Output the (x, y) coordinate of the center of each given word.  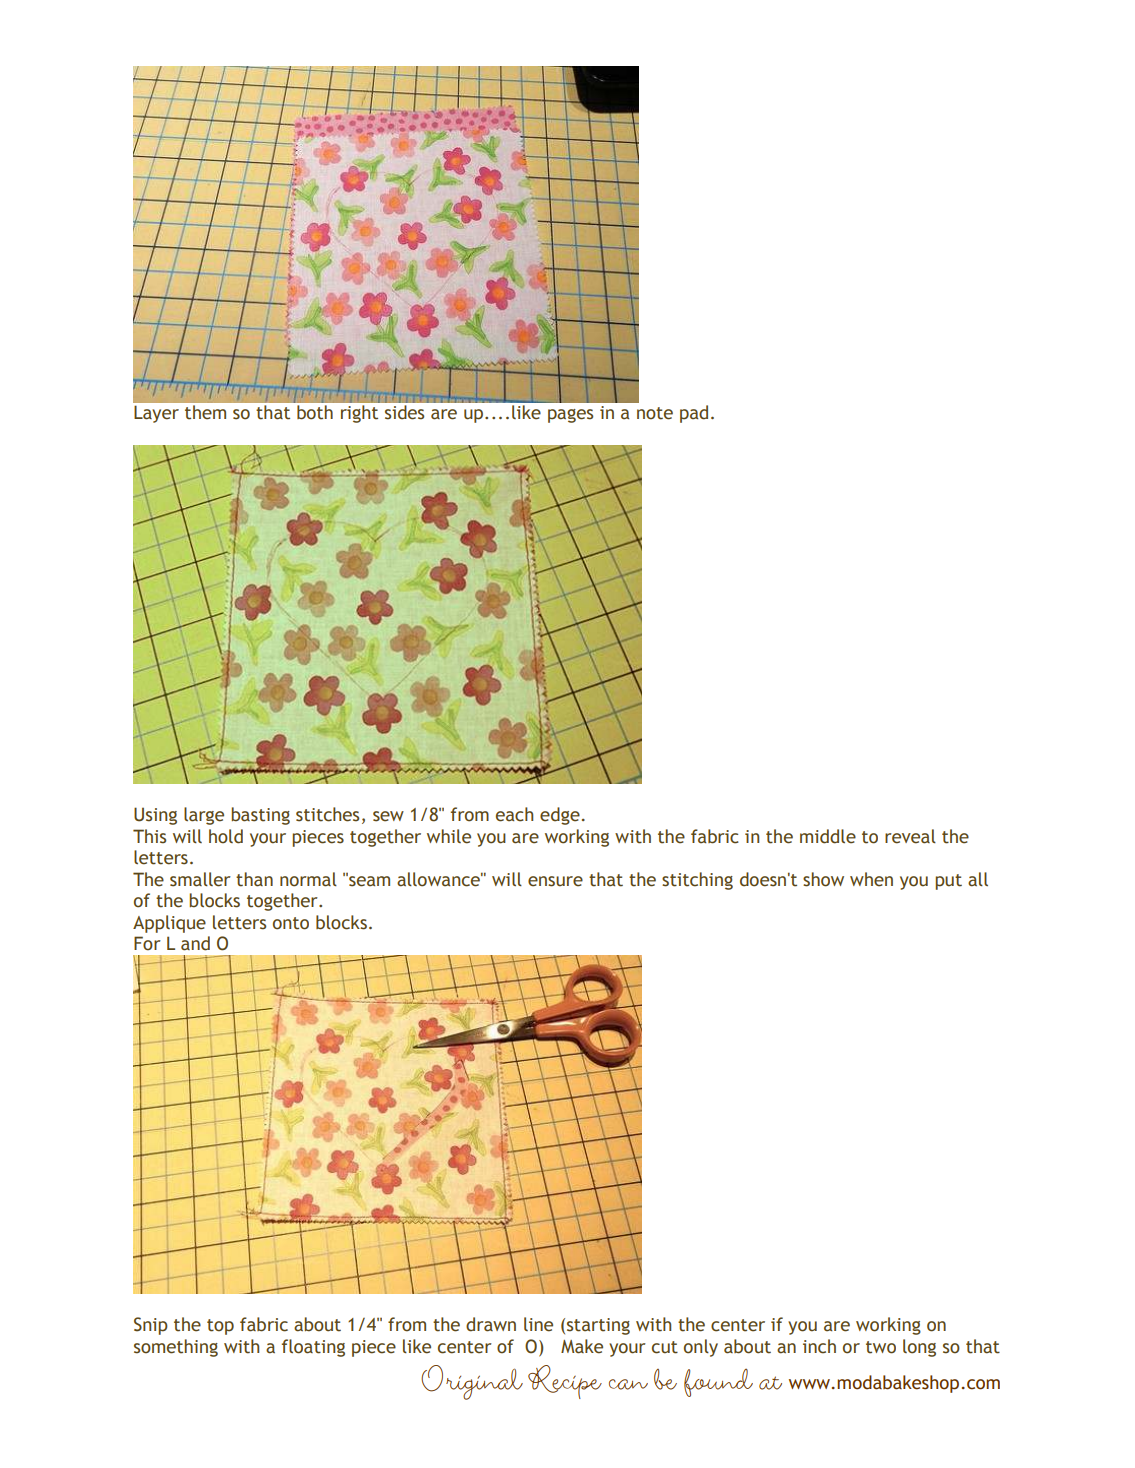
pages (570, 416)
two (881, 1347)
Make (582, 1346)
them (205, 412)
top (220, 1327)
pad (694, 414)
